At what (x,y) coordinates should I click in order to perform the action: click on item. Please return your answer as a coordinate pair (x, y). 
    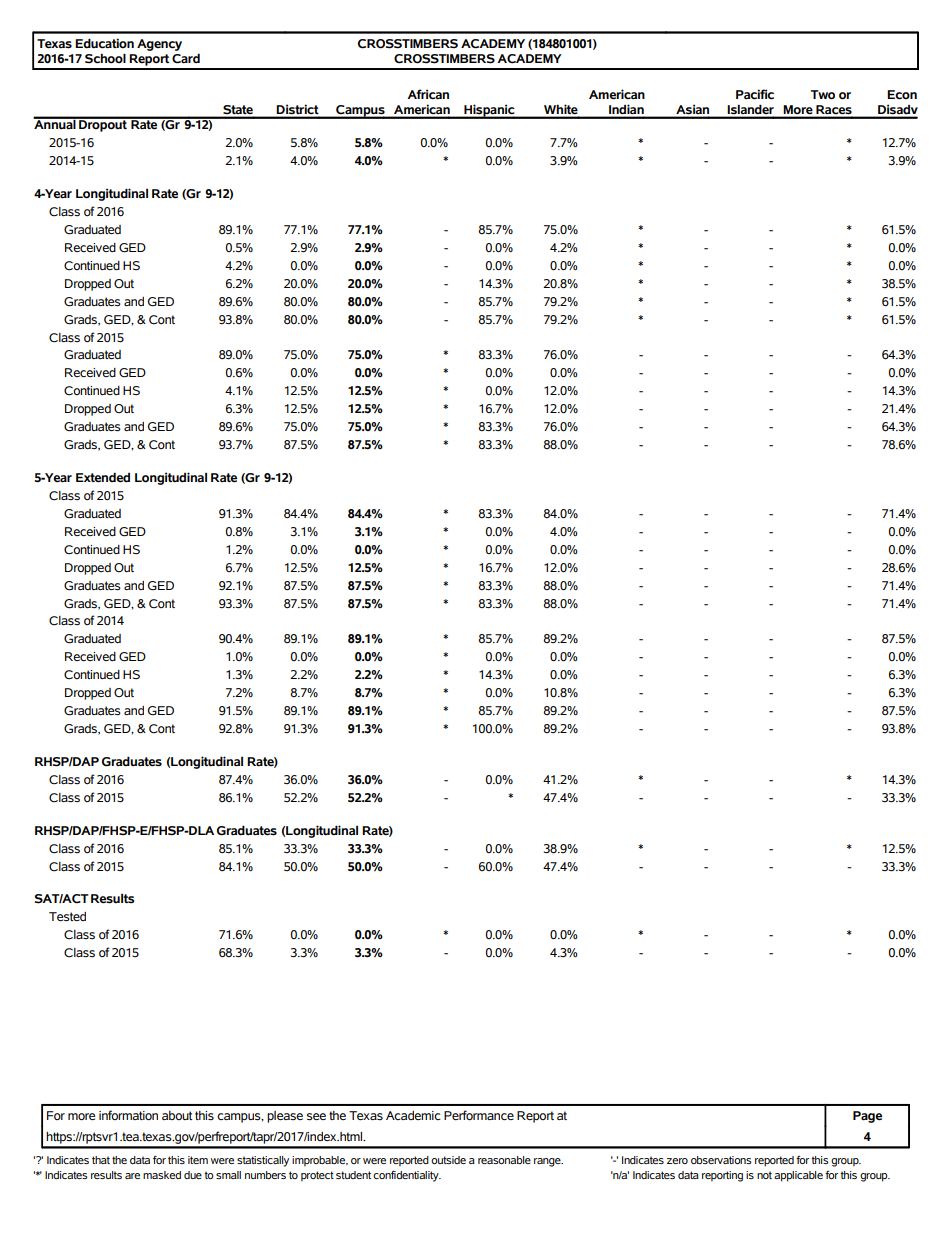
    Looking at the image, I should click on (198, 1160).
